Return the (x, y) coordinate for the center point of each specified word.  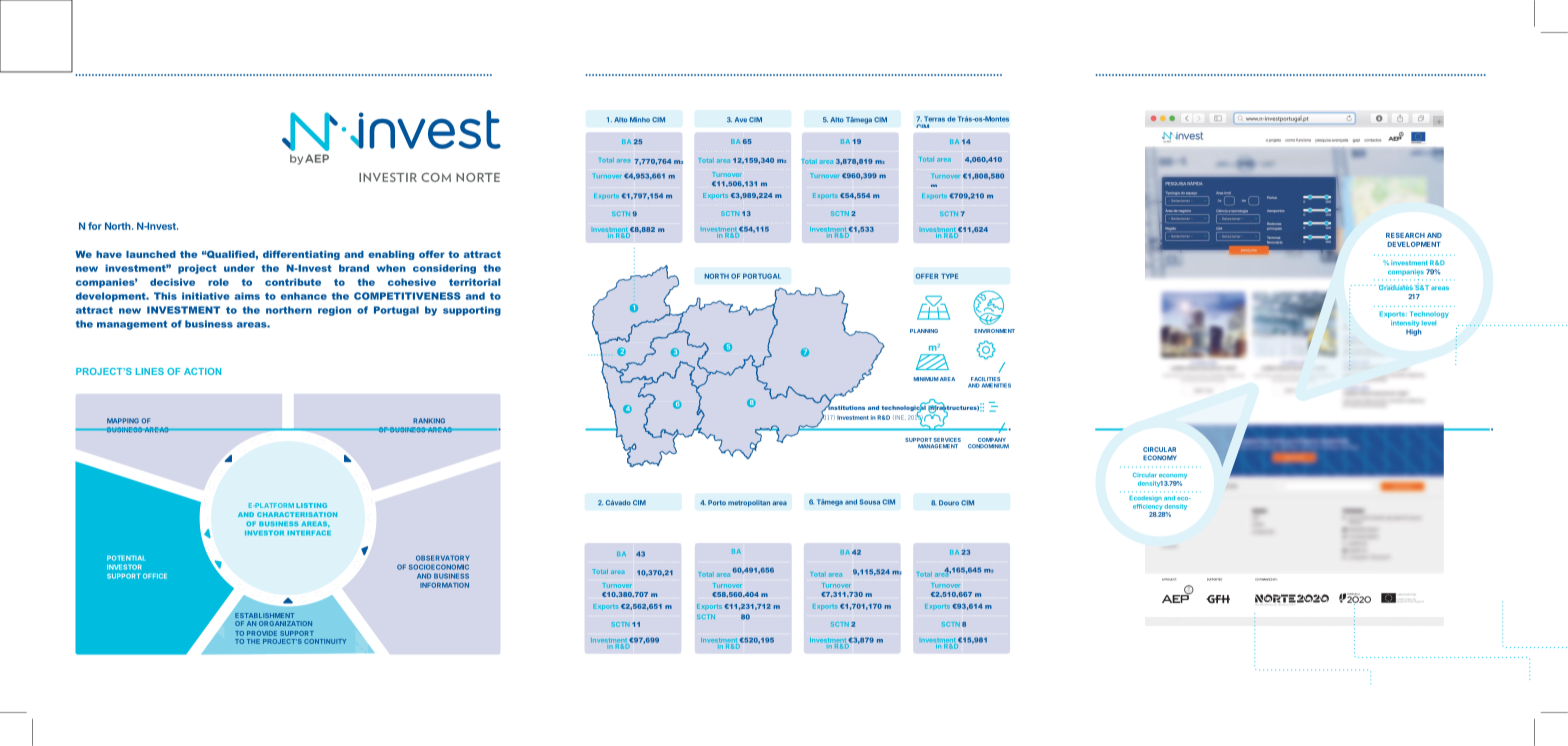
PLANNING (924, 331)
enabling (391, 255)
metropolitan (749, 503)
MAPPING (123, 421)
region (334, 311)
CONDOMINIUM (988, 446)
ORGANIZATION (285, 623)
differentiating (301, 255)
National (649, 407)
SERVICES (947, 440)
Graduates (1396, 287)
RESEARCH (1405, 235)
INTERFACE (309, 533)
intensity (1405, 323)
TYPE (949, 276)
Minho (640, 119)
